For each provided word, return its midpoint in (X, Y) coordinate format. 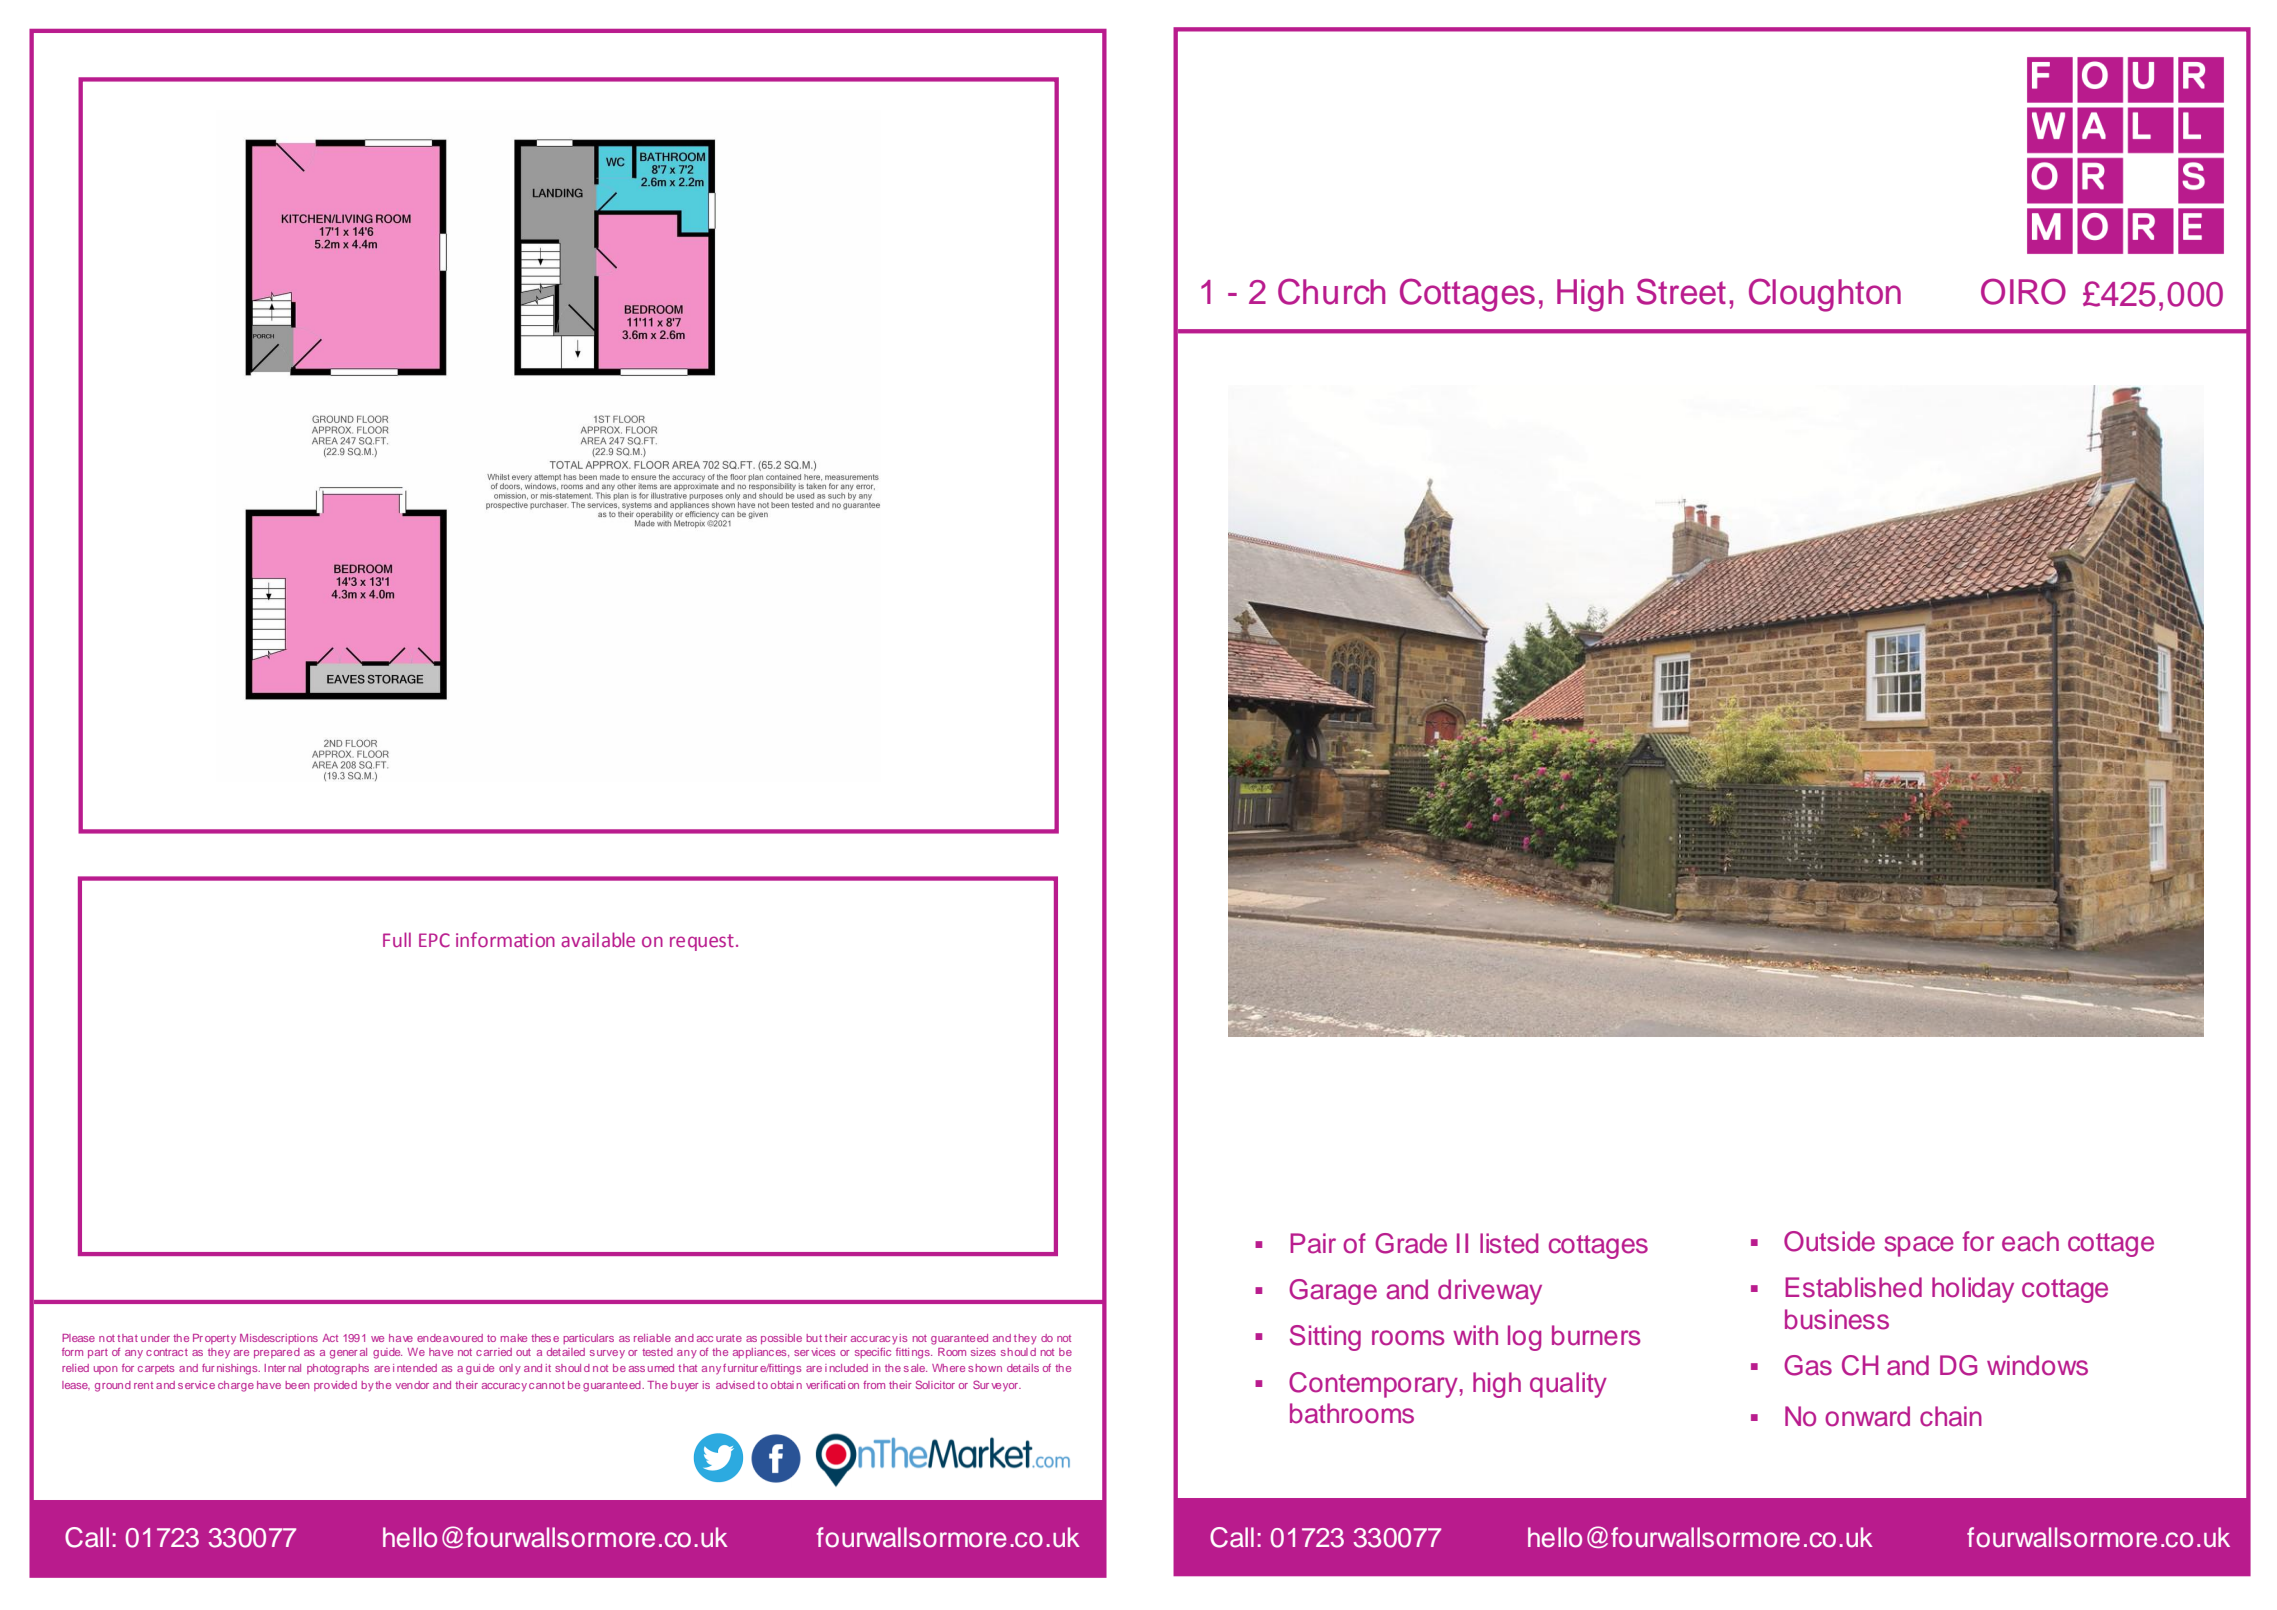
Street (1681, 291)
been (297, 1385)
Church (1331, 291)
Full (397, 939)
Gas (1808, 1365)
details (1023, 1368)
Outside (1829, 1241)
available (598, 939)
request (702, 942)
